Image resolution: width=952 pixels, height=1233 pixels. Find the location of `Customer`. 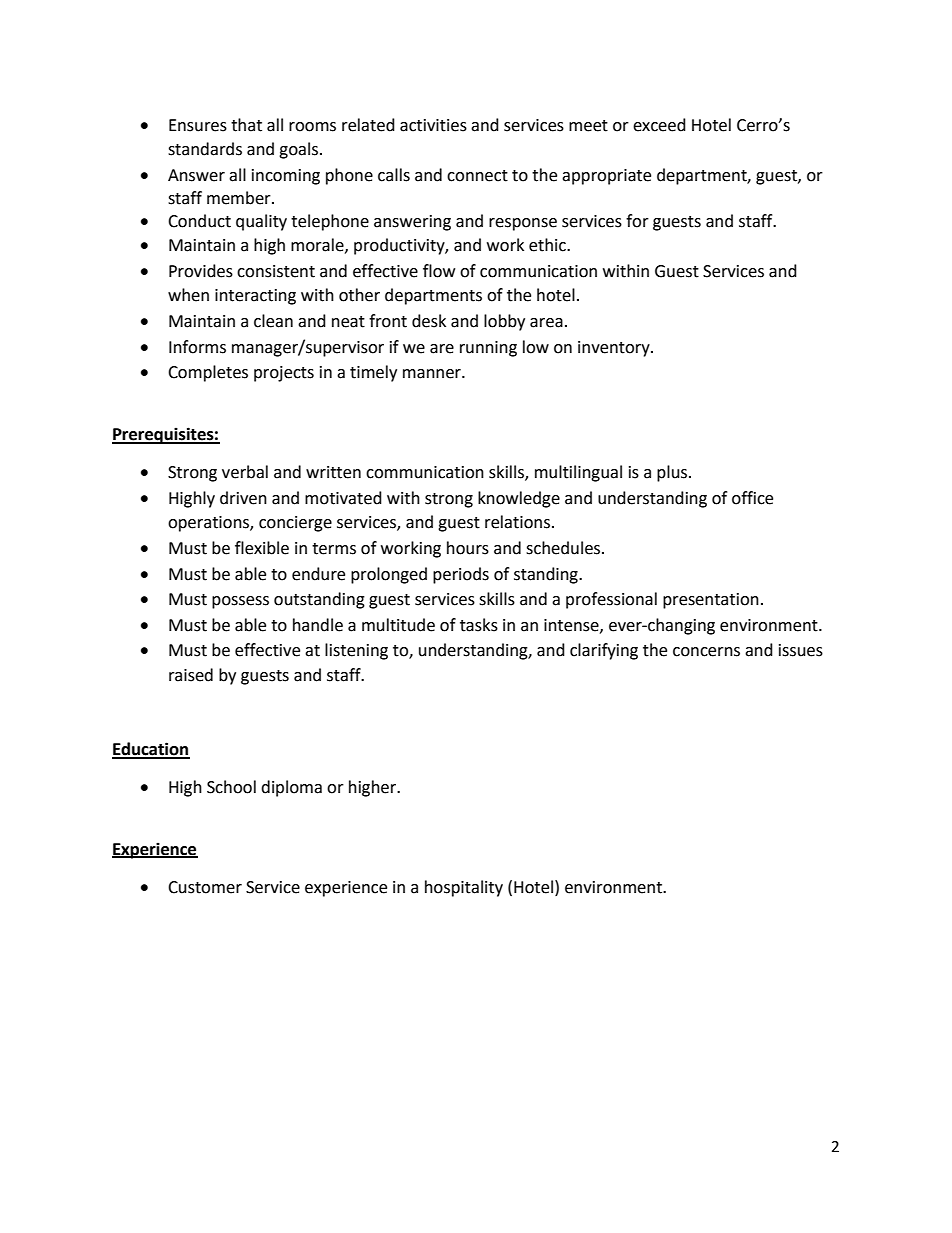

Customer is located at coordinates (205, 887).
